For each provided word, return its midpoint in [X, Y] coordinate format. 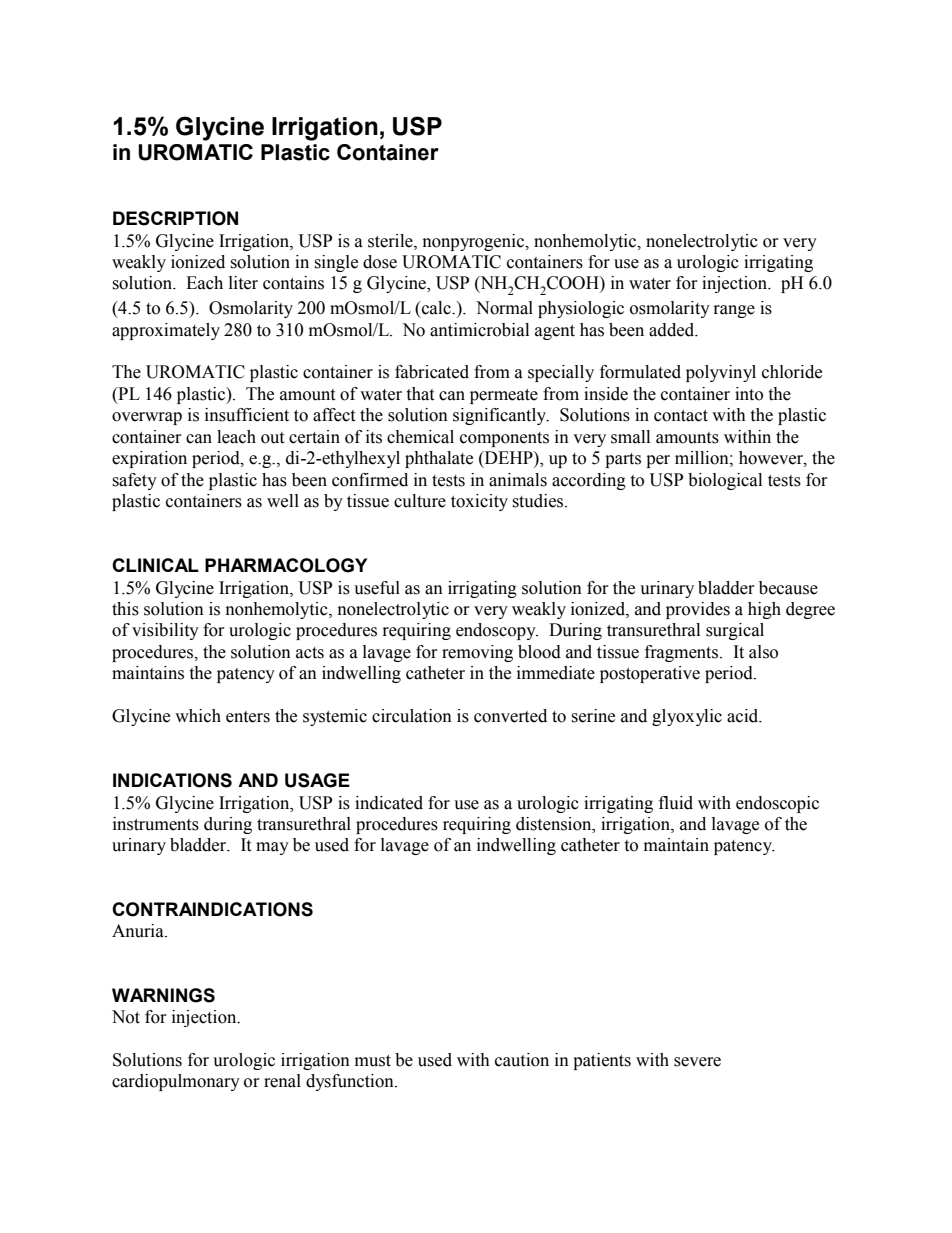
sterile [391, 241]
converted [510, 716]
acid [744, 716]
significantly [501, 416]
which [198, 716]
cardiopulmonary [176, 1082]
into [749, 394]
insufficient [247, 415]
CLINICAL [155, 565]
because [788, 588]
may [272, 848]
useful [377, 588]
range [734, 311]
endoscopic [777, 804]
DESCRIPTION [175, 218]
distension [555, 824]
